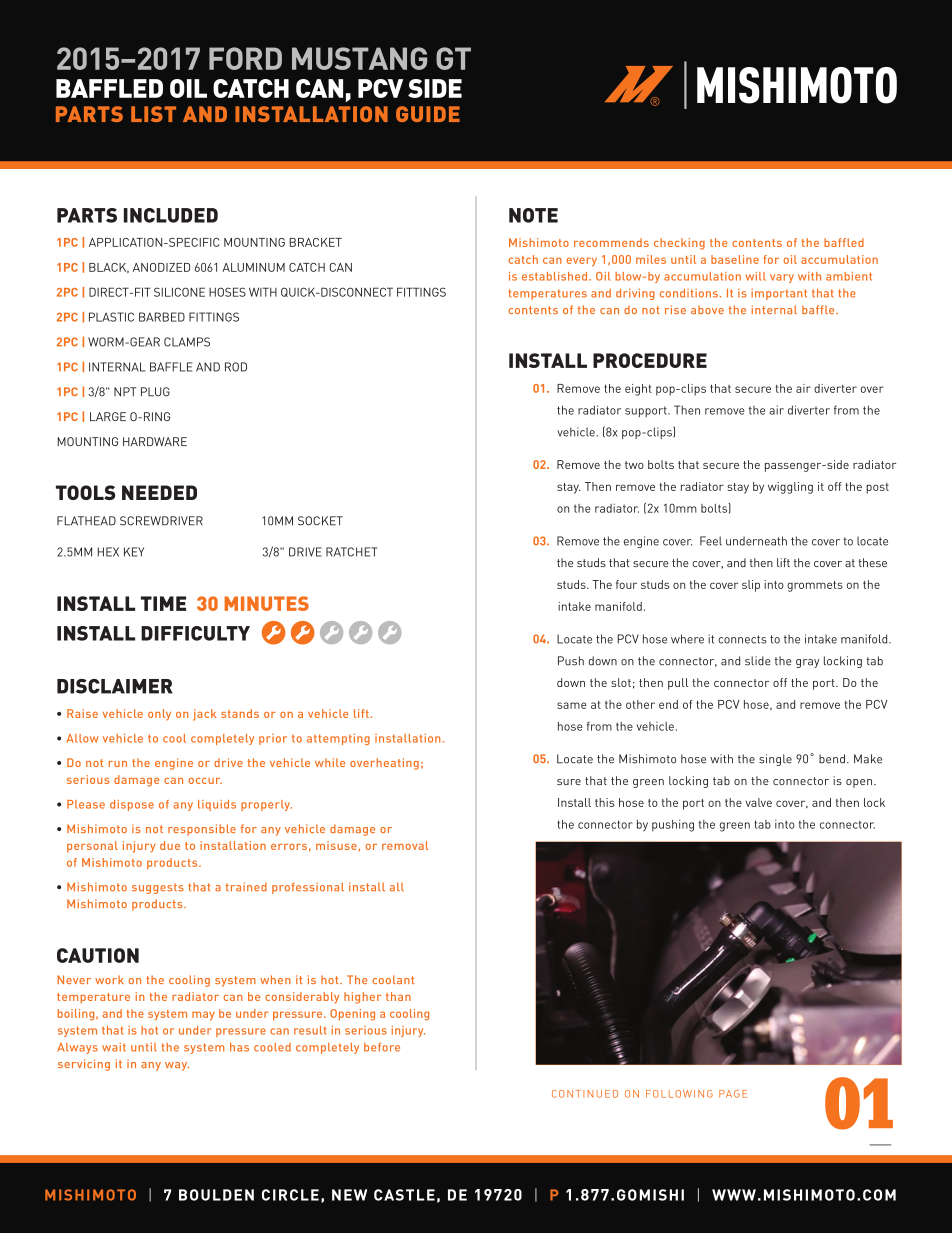  I want to click on wiggling, so click(790, 488).
